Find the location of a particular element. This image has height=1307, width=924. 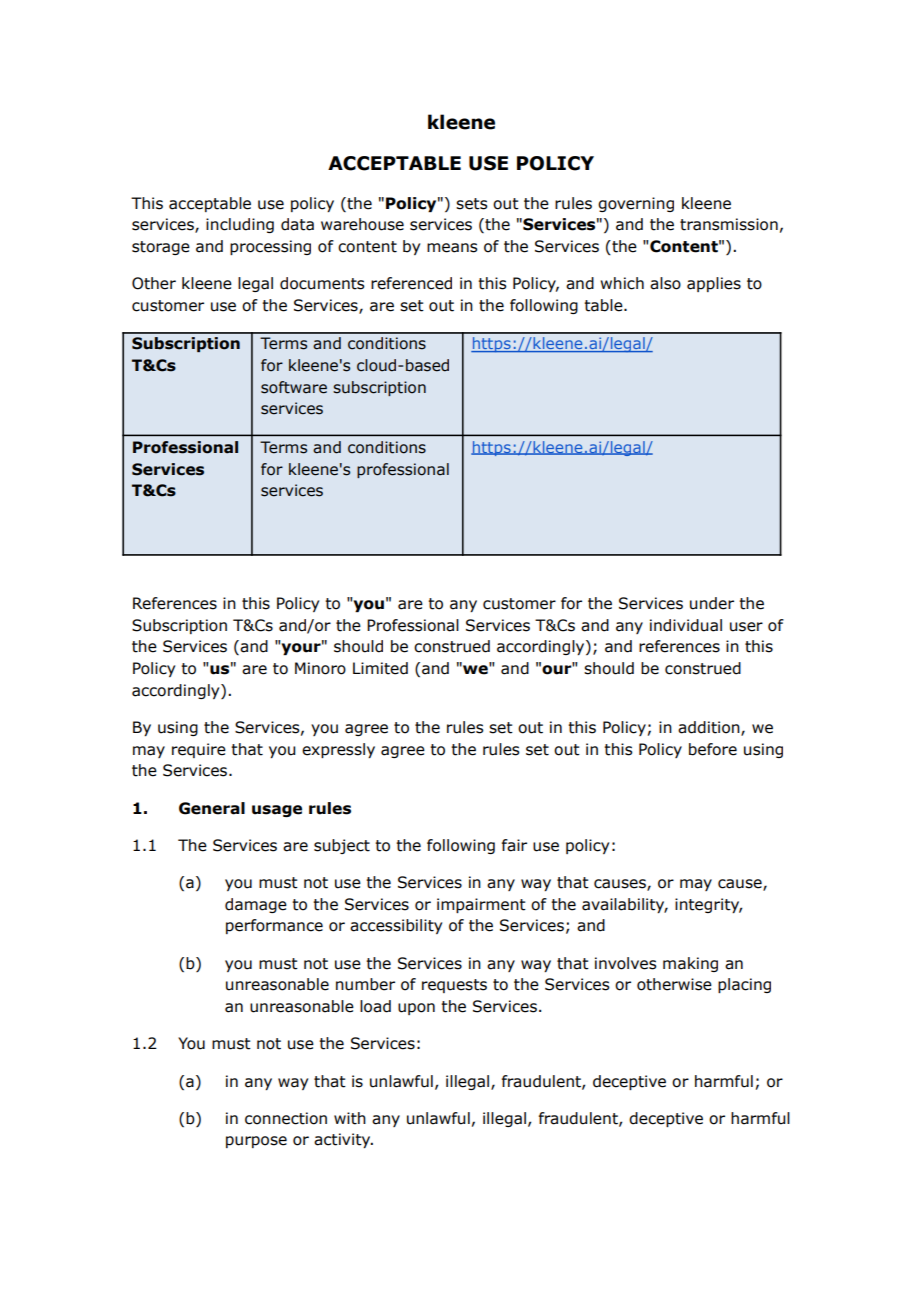

software is located at coordinates (294, 387).
